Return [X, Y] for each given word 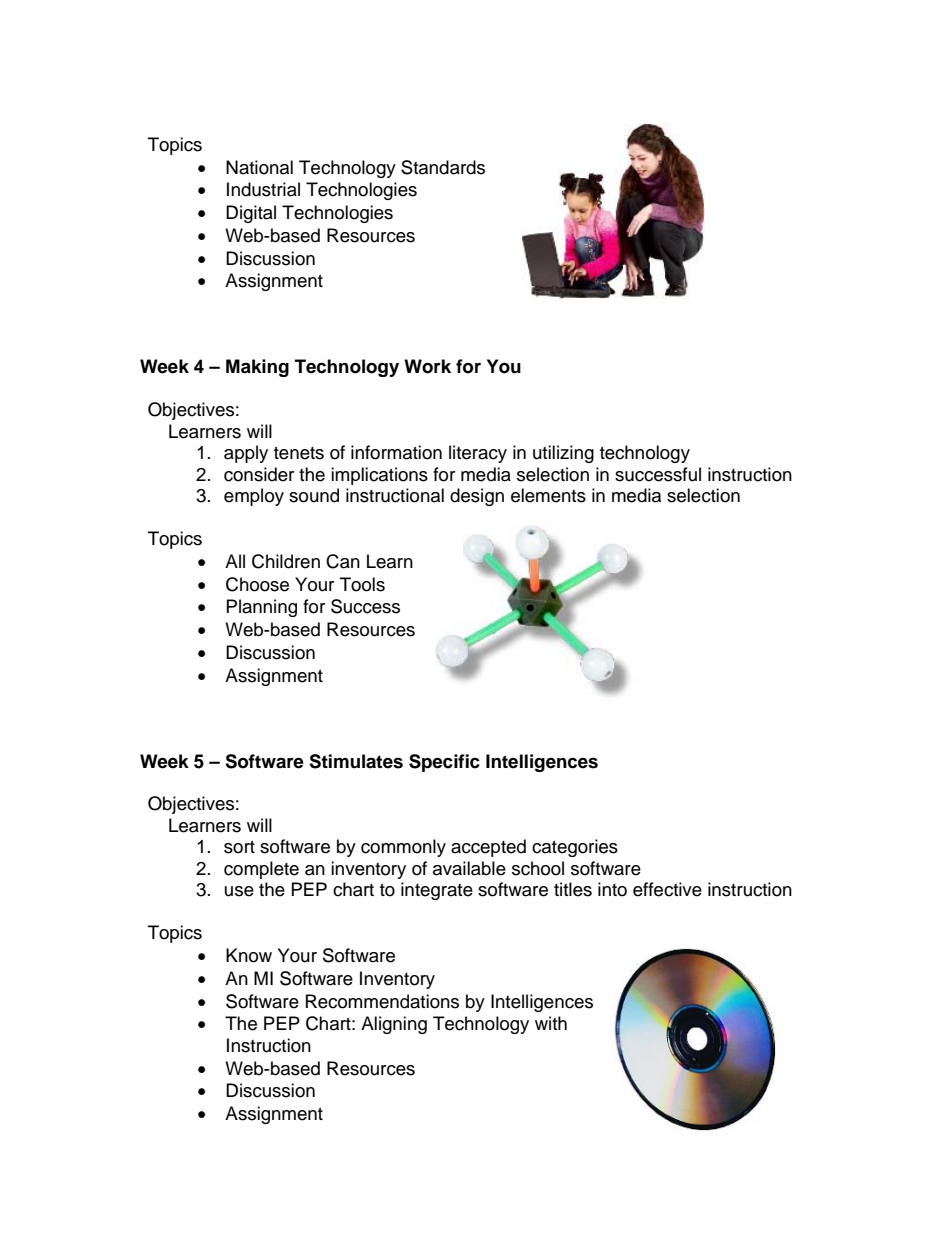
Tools [362, 584]
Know [249, 955]
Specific [444, 763]
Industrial [263, 189]
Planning [262, 608]
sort [239, 847]
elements [548, 495]
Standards [443, 167]
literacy [478, 454]
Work [427, 366]
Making [257, 368]
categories [575, 848]
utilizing [563, 454]
